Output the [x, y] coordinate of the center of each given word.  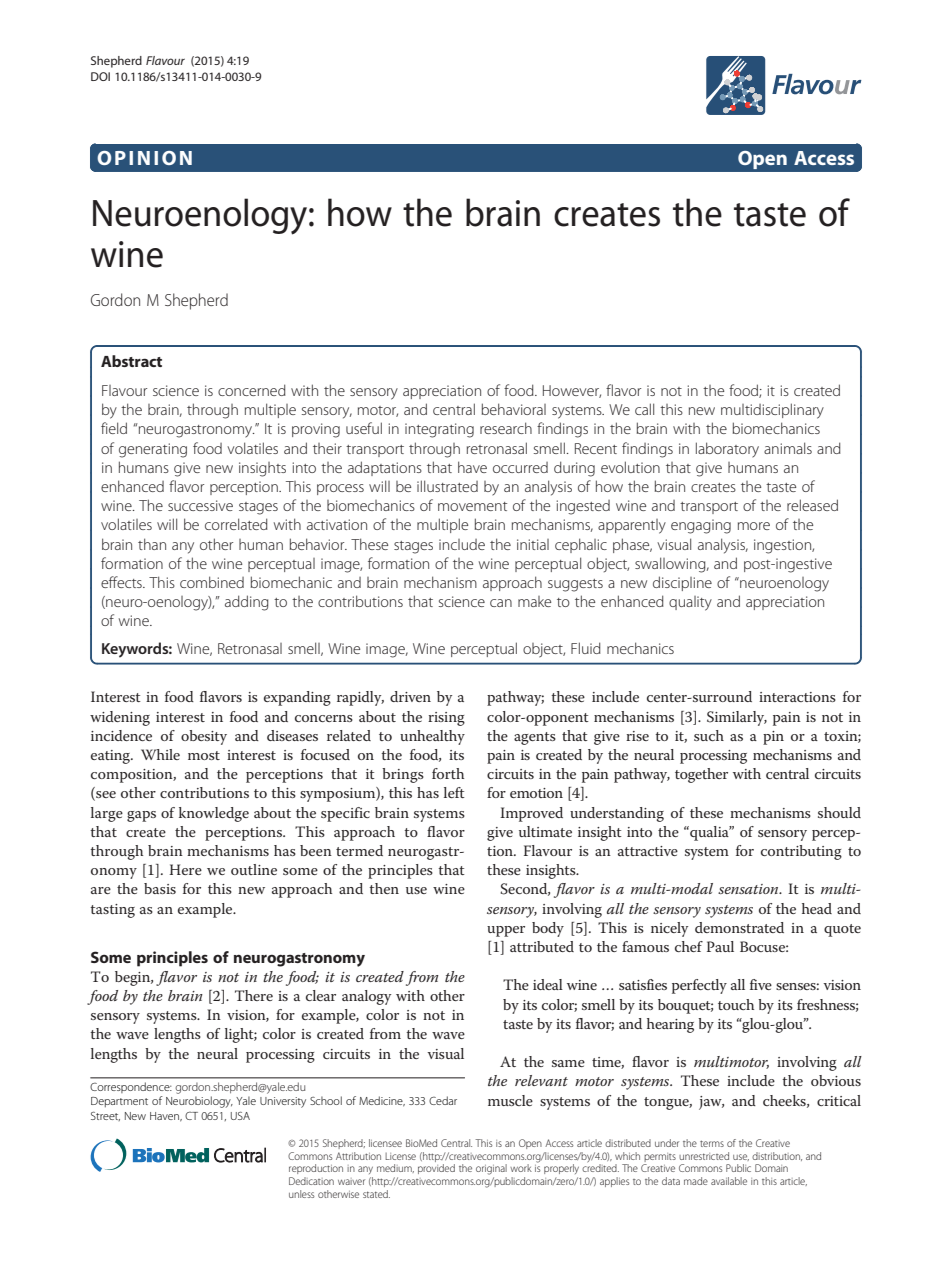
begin [134, 978]
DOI [100, 76]
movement [472, 506]
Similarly [737, 718]
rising [446, 719]
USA [240, 1116]
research [506, 428]
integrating [439, 430]
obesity [204, 737]
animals [788, 448]
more [754, 526]
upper [506, 931]
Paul [720, 946]
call [644, 409]
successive [200, 505]
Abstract [131, 361]
